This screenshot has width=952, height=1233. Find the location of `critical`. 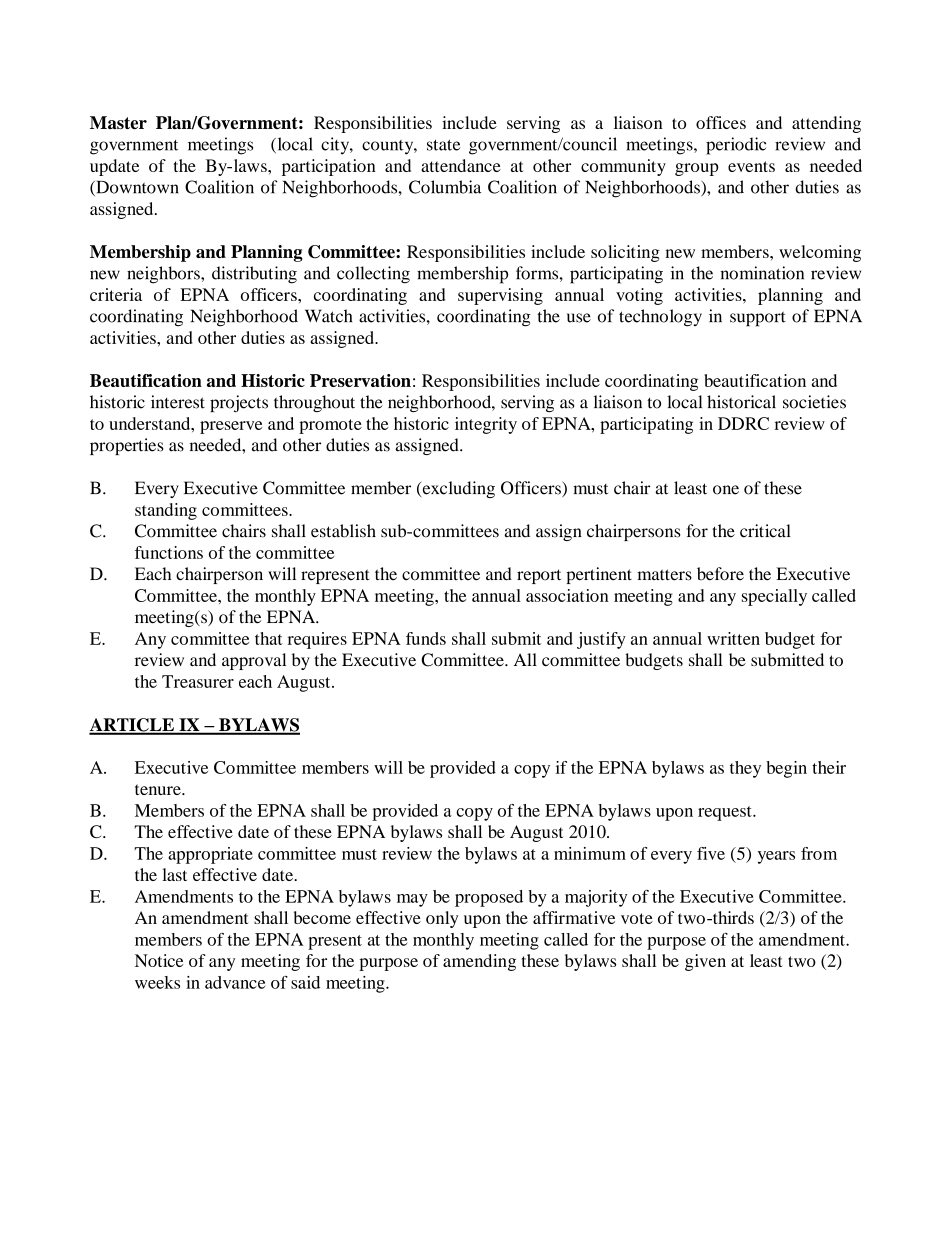

critical is located at coordinates (765, 531).
